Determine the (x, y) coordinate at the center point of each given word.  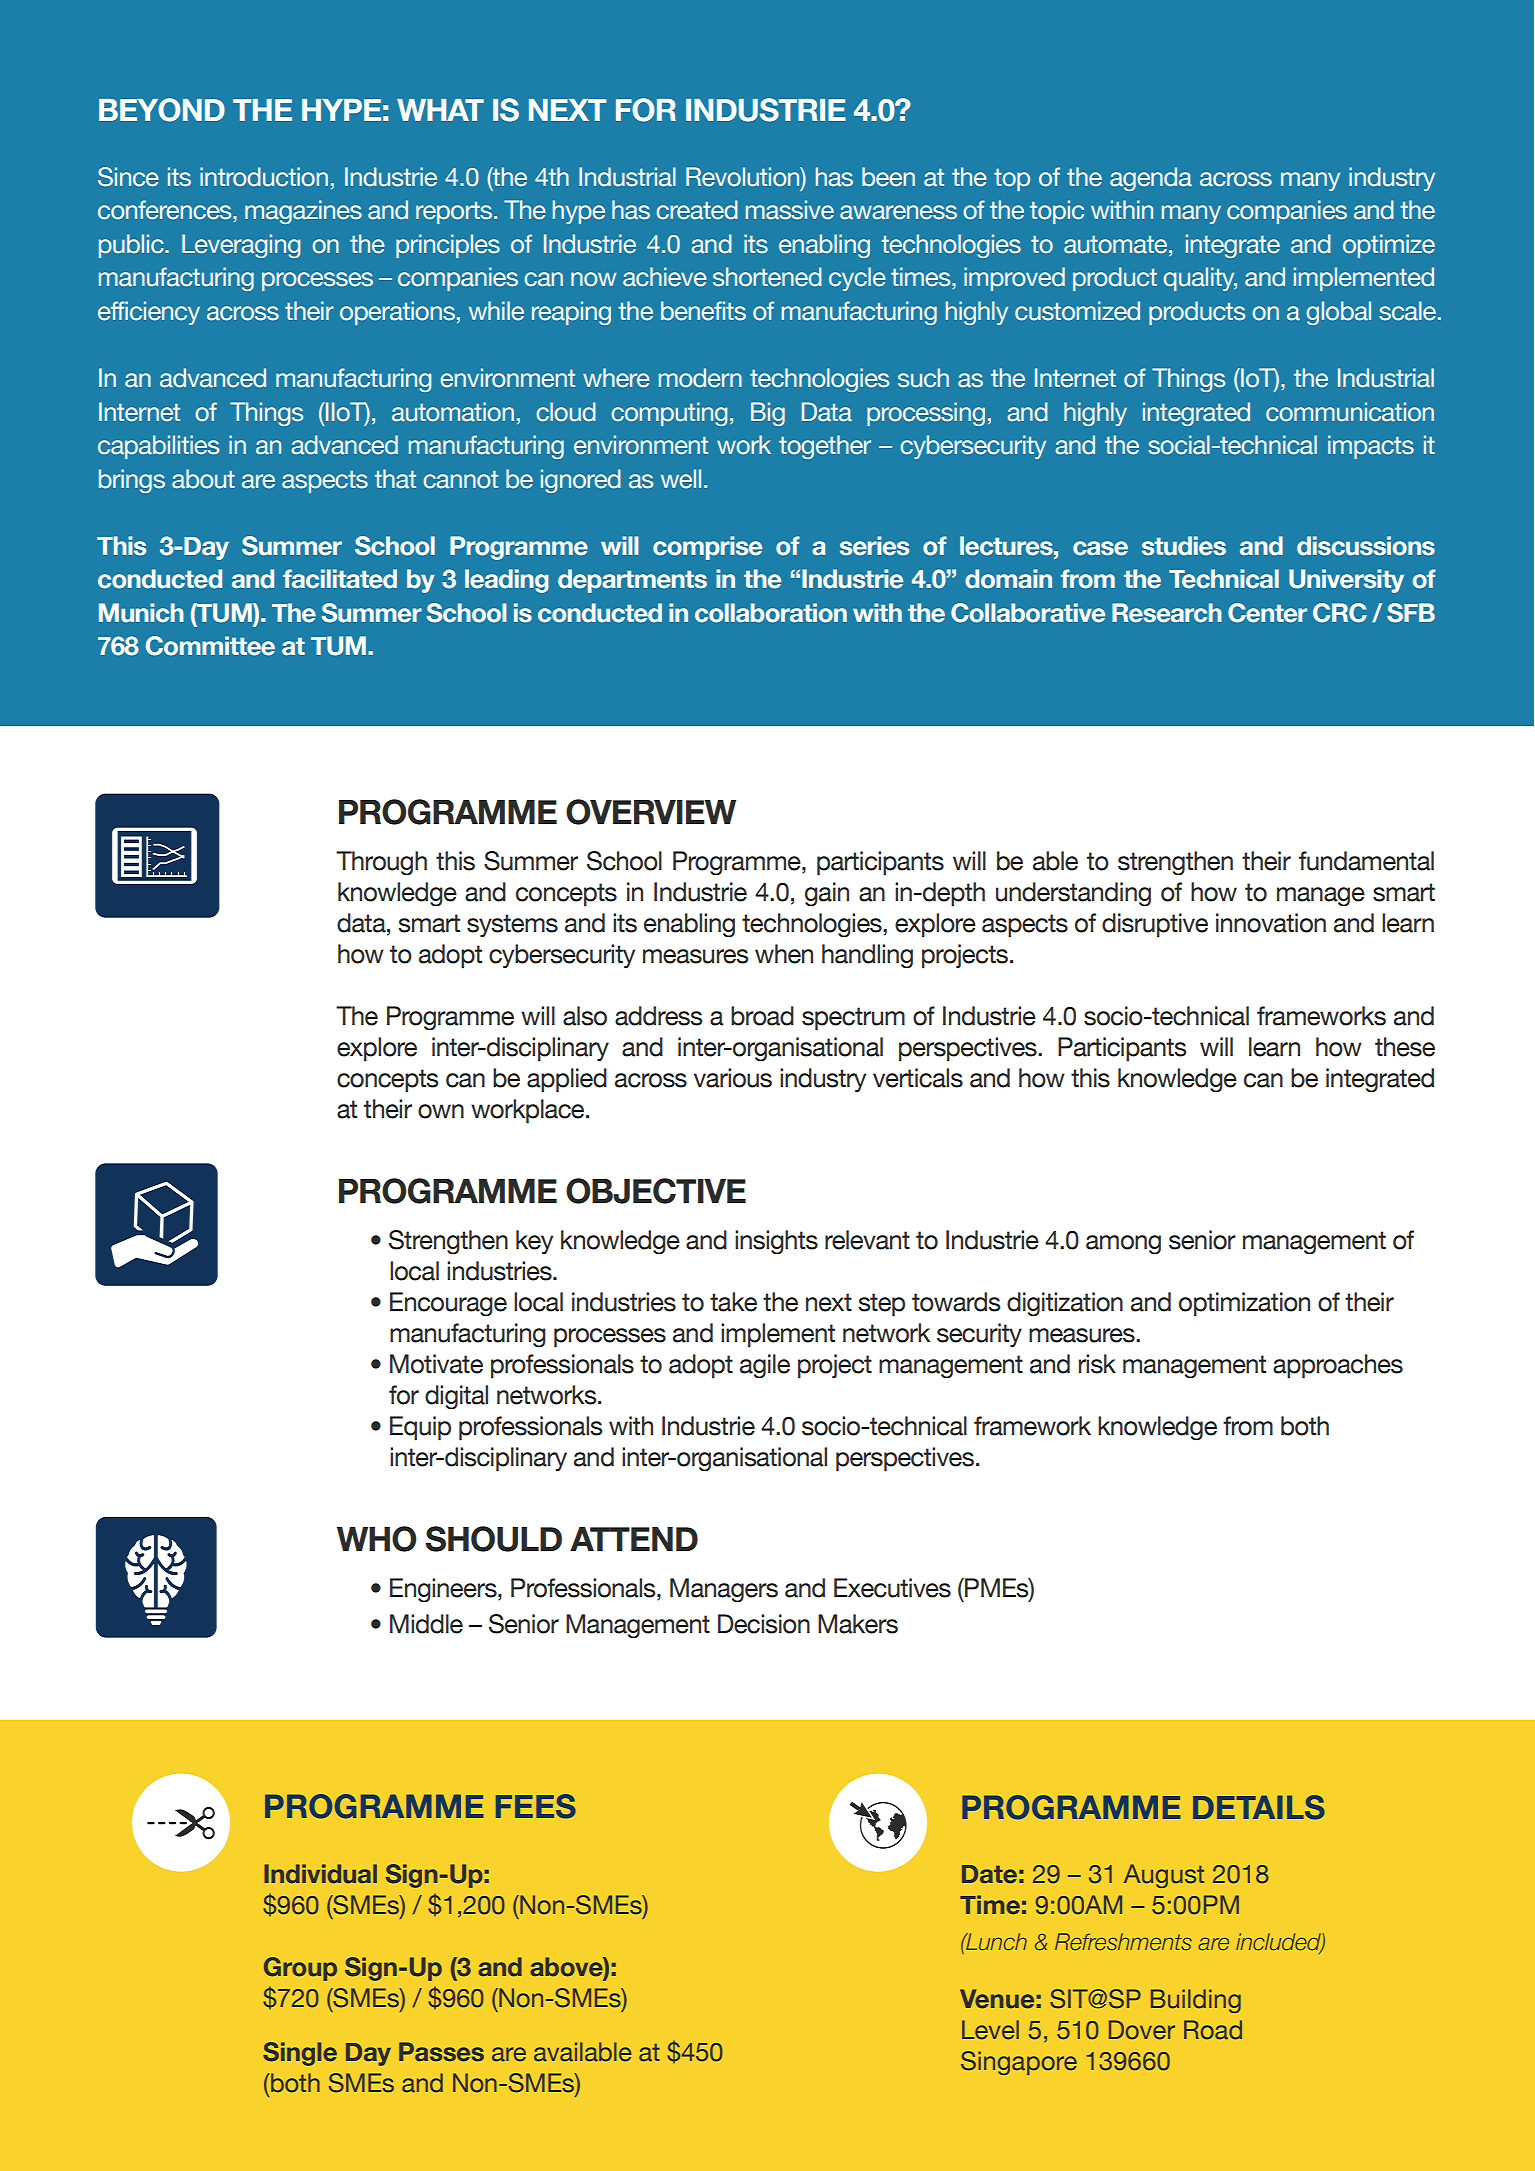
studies (1184, 546)
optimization (1244, 1304)
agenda (1151, 179)
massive (790, 210)
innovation (1271, 923)
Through (381, 863)
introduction (264, 177)
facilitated (340, 579)
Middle (426, 1624)
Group (300, 1969)
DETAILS (1259, 1807)
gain (827, 894)
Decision (764, 1624)
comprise (707, 548)
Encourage (448, 1304)
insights (776, 1242)
